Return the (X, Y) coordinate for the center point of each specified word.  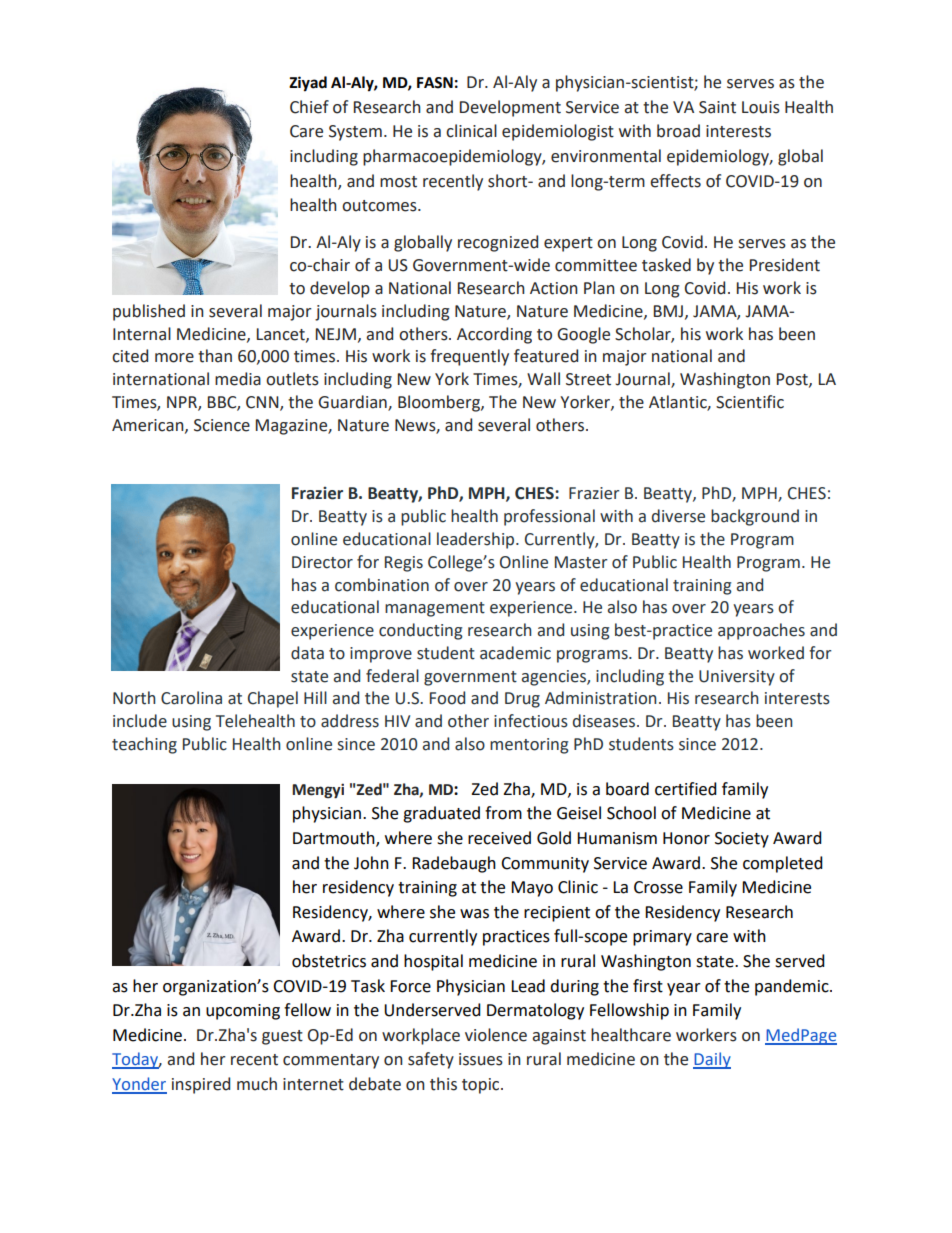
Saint (717, 107)
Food (447, 698)
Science (222, 425)
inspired (201, 1085)
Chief (309, 107)
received (499, 838)
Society (742, 840)
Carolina (191, 698)
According (494, 335)
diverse (678, 516)
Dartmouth (335, 839)
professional (549, 517)
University (737, 678)
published (149, 312)
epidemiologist (558, 132)
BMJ (668, 311)
